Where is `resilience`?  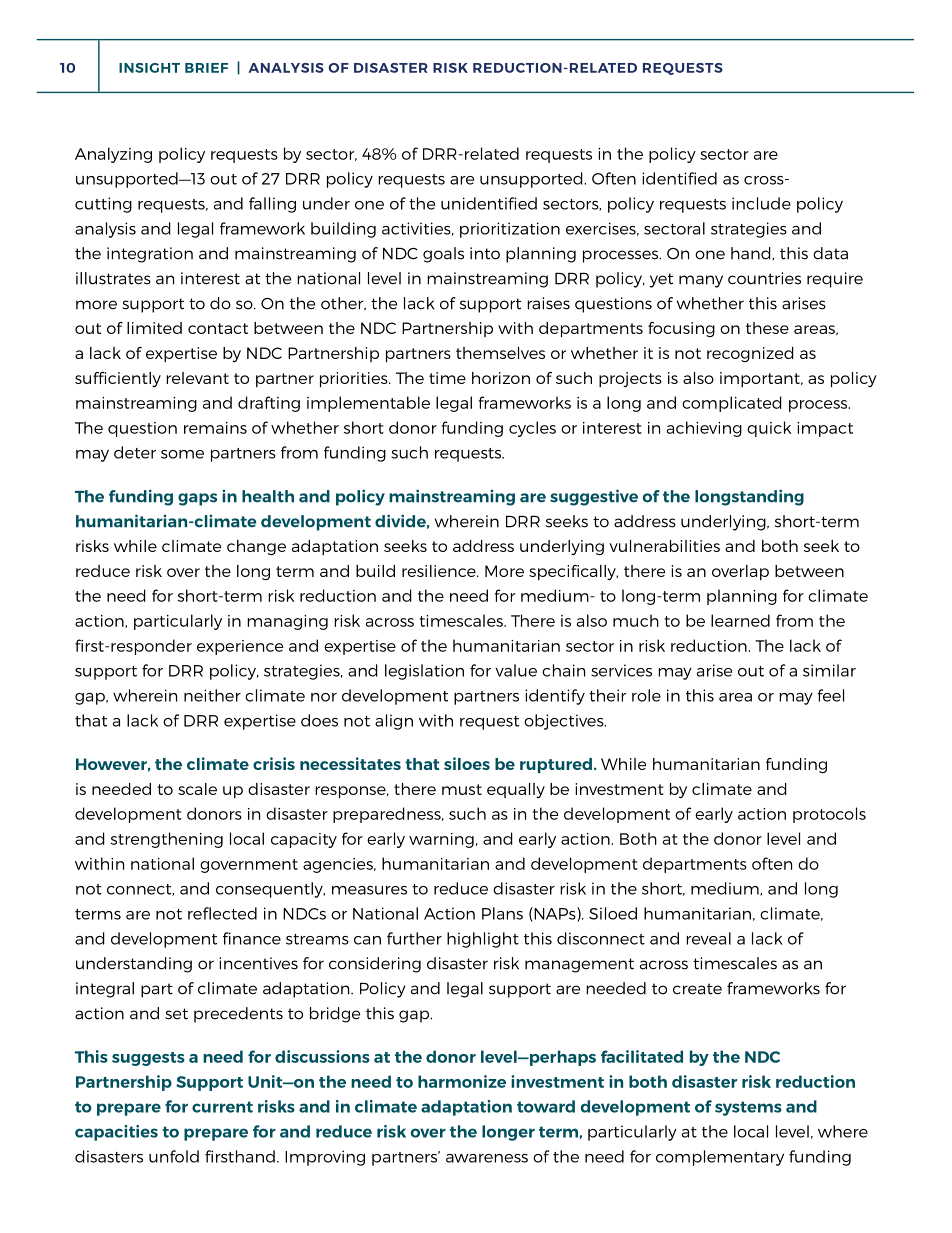
resilience is located at coordinates (440, 571).
